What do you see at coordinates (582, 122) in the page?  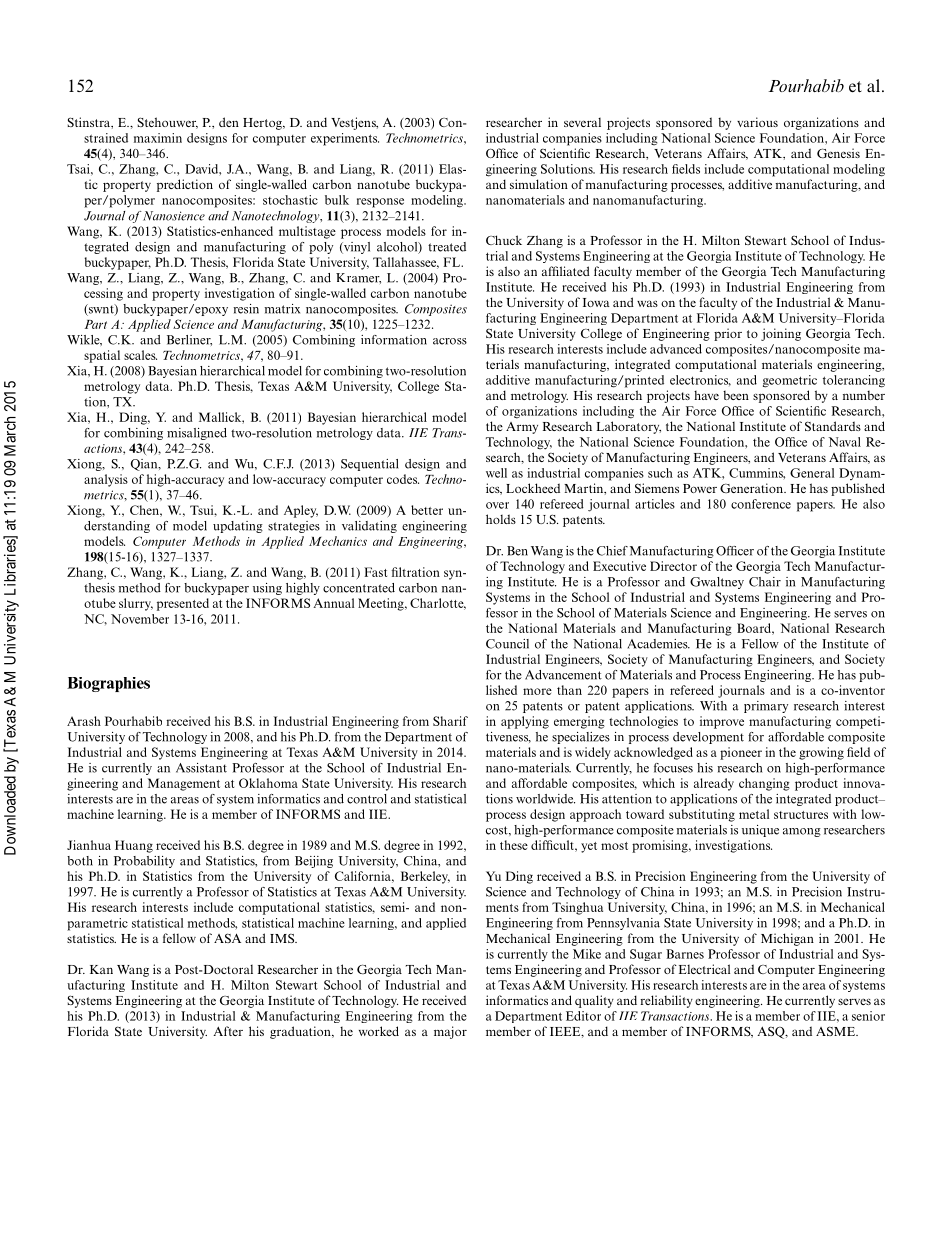 I see `several` at bounding box center [582, 122].
